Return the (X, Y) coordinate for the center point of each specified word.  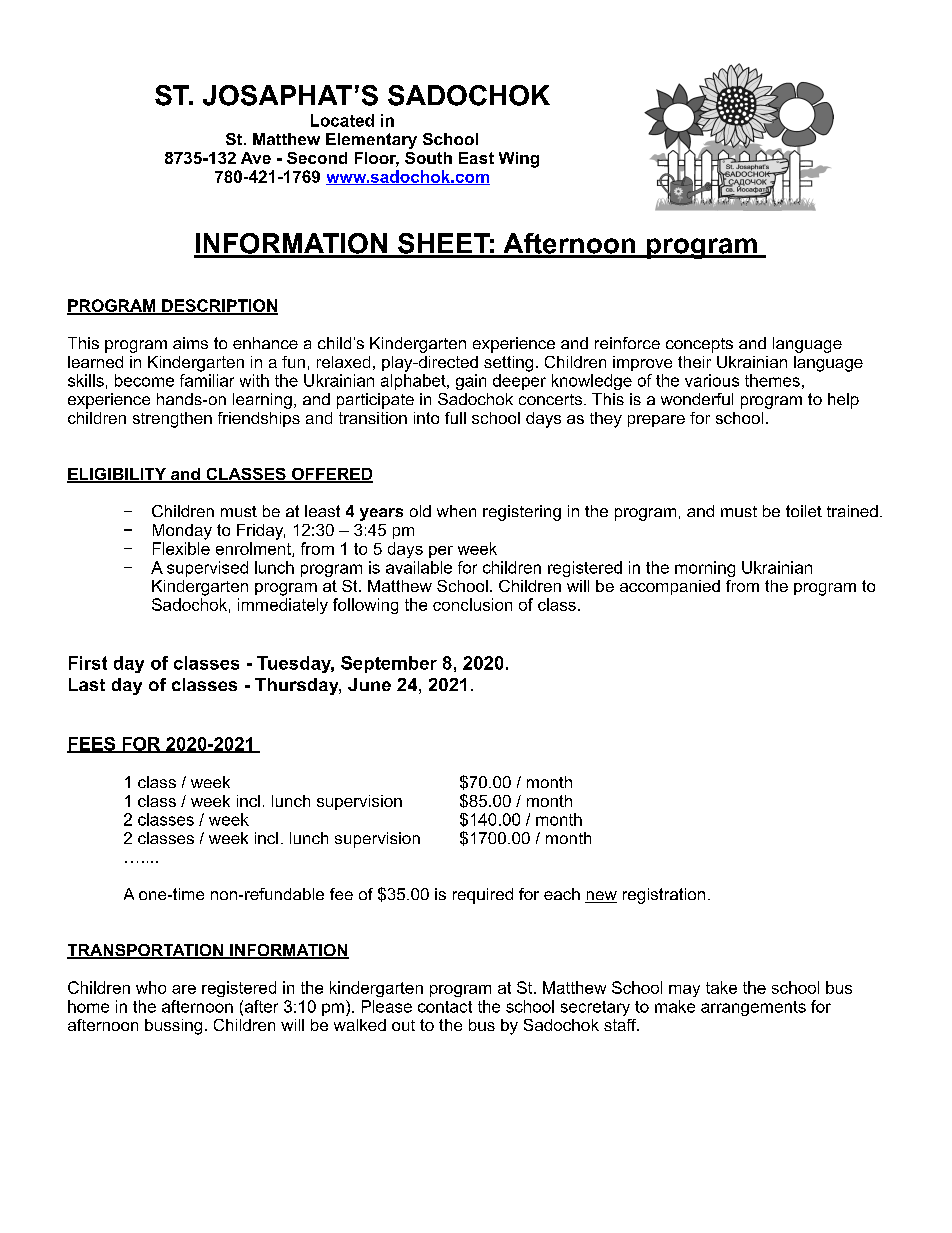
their (694, 362)
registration (664, 896)
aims (190, 343)
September (389, 664)
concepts (699, 345)
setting (508, 364)
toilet (804, 511)
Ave (256, 158)
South (428, 158)
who (151, 987)
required (483, 896)
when (456, 511)
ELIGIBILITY (118, 475)
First (88, 663)
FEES (92, 745)
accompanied (670, 587)
